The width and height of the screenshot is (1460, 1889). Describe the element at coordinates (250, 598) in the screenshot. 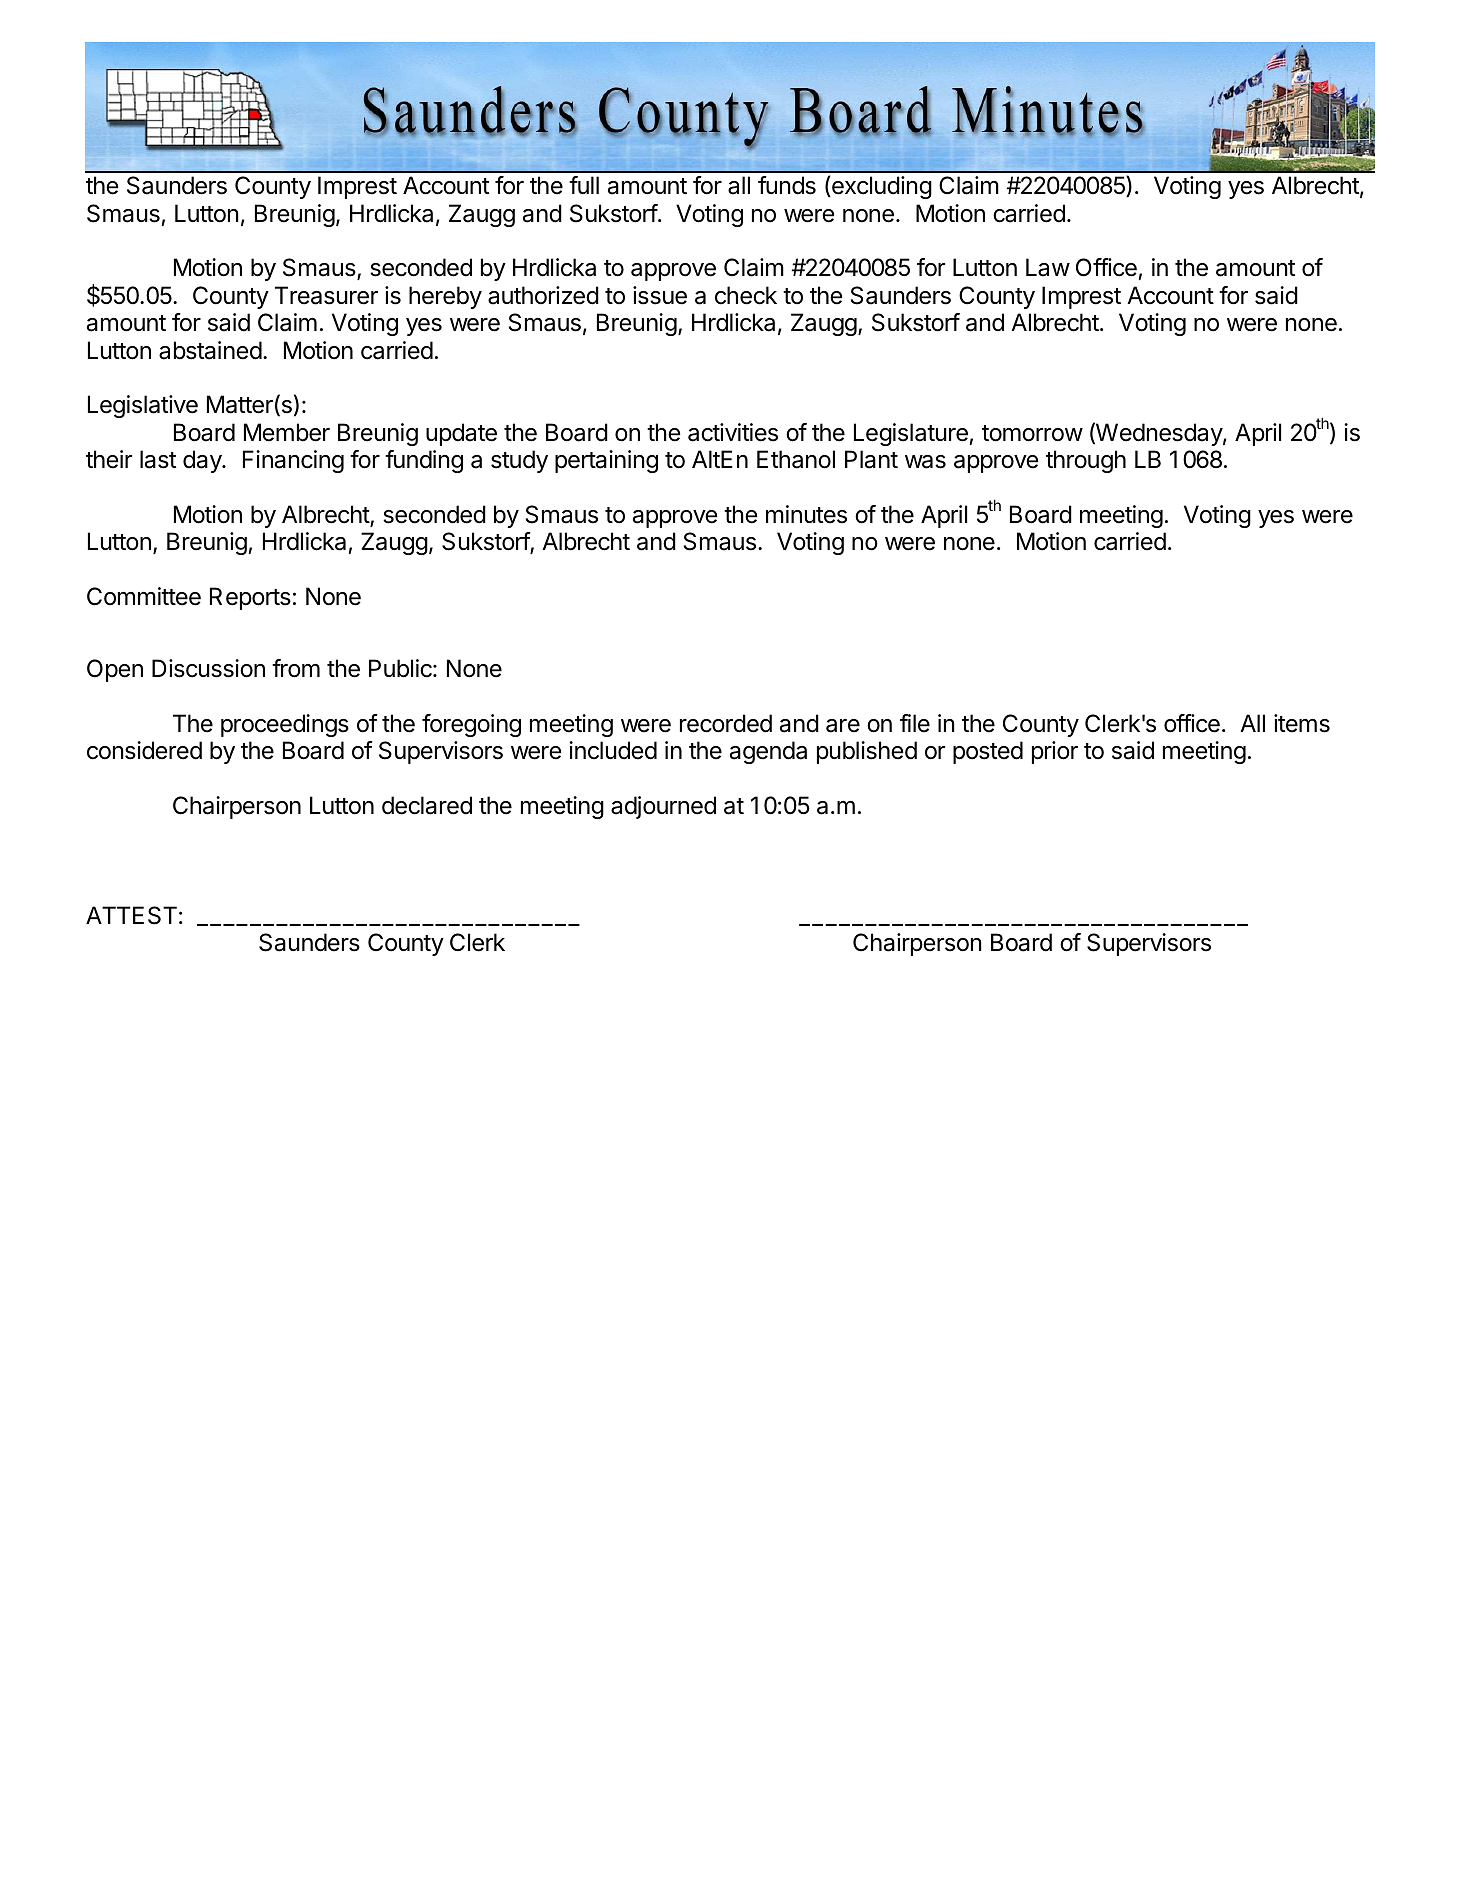

I see `Reports` at that location.
